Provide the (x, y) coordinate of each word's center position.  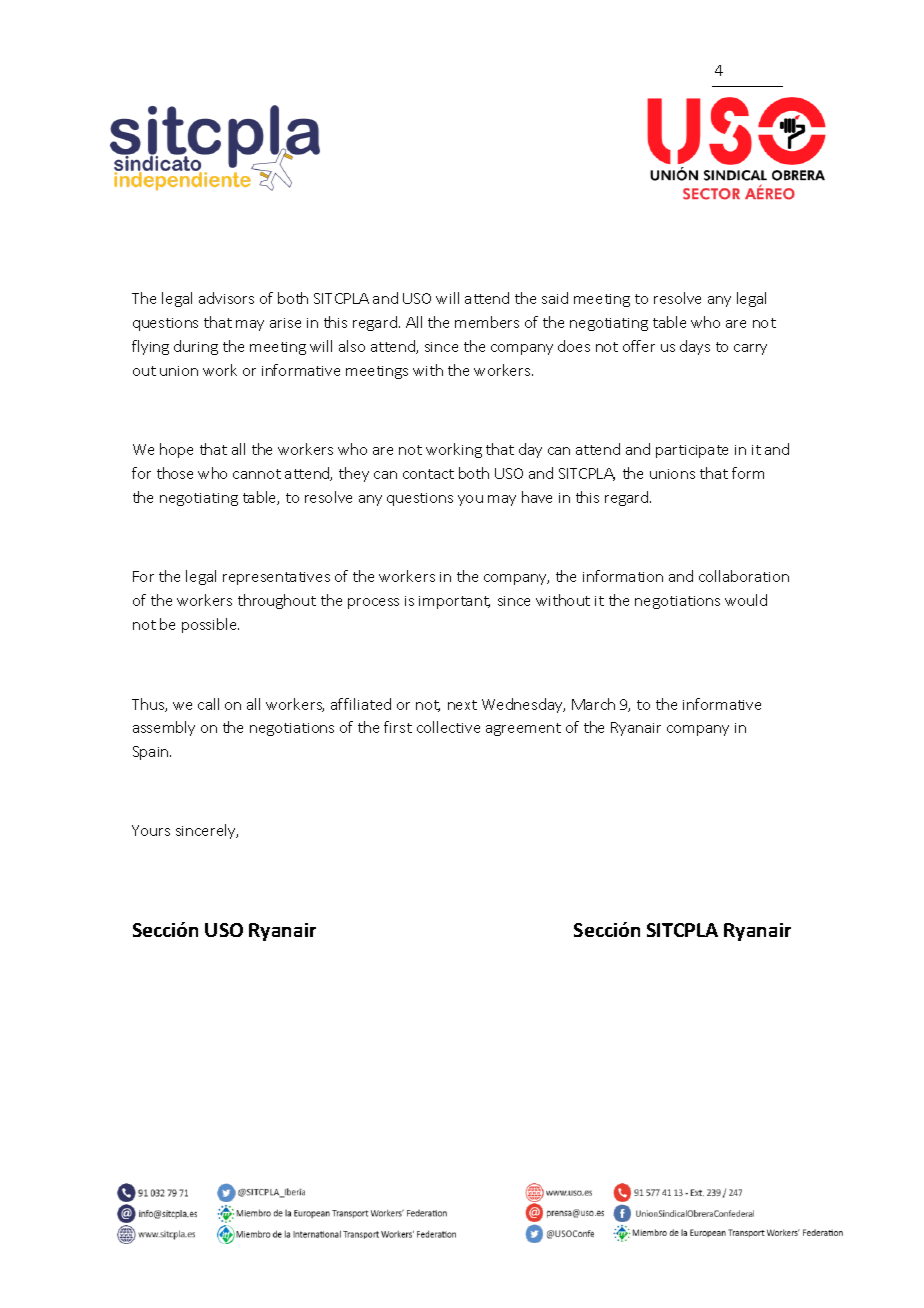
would (746, 600)
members (487, 322)
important (454, 602)
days (695, 347)
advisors (226, 298)
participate (692, 451)
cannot (257, 474)
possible (210, 625)
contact (428, 474)
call (208, 704)
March (593, 704)
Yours (151, 830)
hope (176, 450)
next (462, 705)
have (537, 497)
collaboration (744, 576)
